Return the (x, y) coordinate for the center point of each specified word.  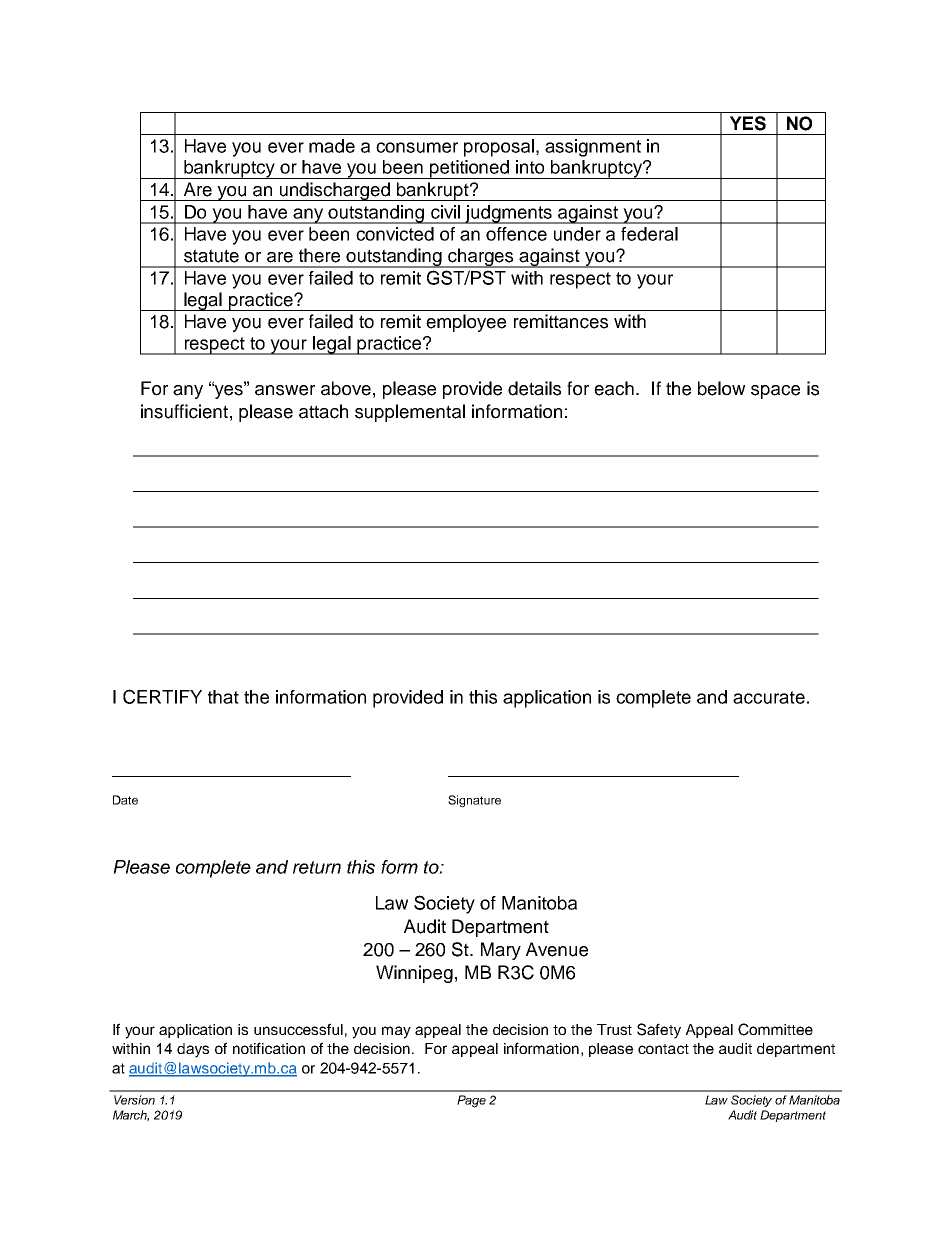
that (223, 697)
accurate (769, 697)
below (721, 388)
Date (125, 800)
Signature (474, 801)
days (193, 1050)
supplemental (410, 413)
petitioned (470, 169)
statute (211, 256)
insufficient (184, 411)
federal (649, 234)
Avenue (557, 949)
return (317, 867)
